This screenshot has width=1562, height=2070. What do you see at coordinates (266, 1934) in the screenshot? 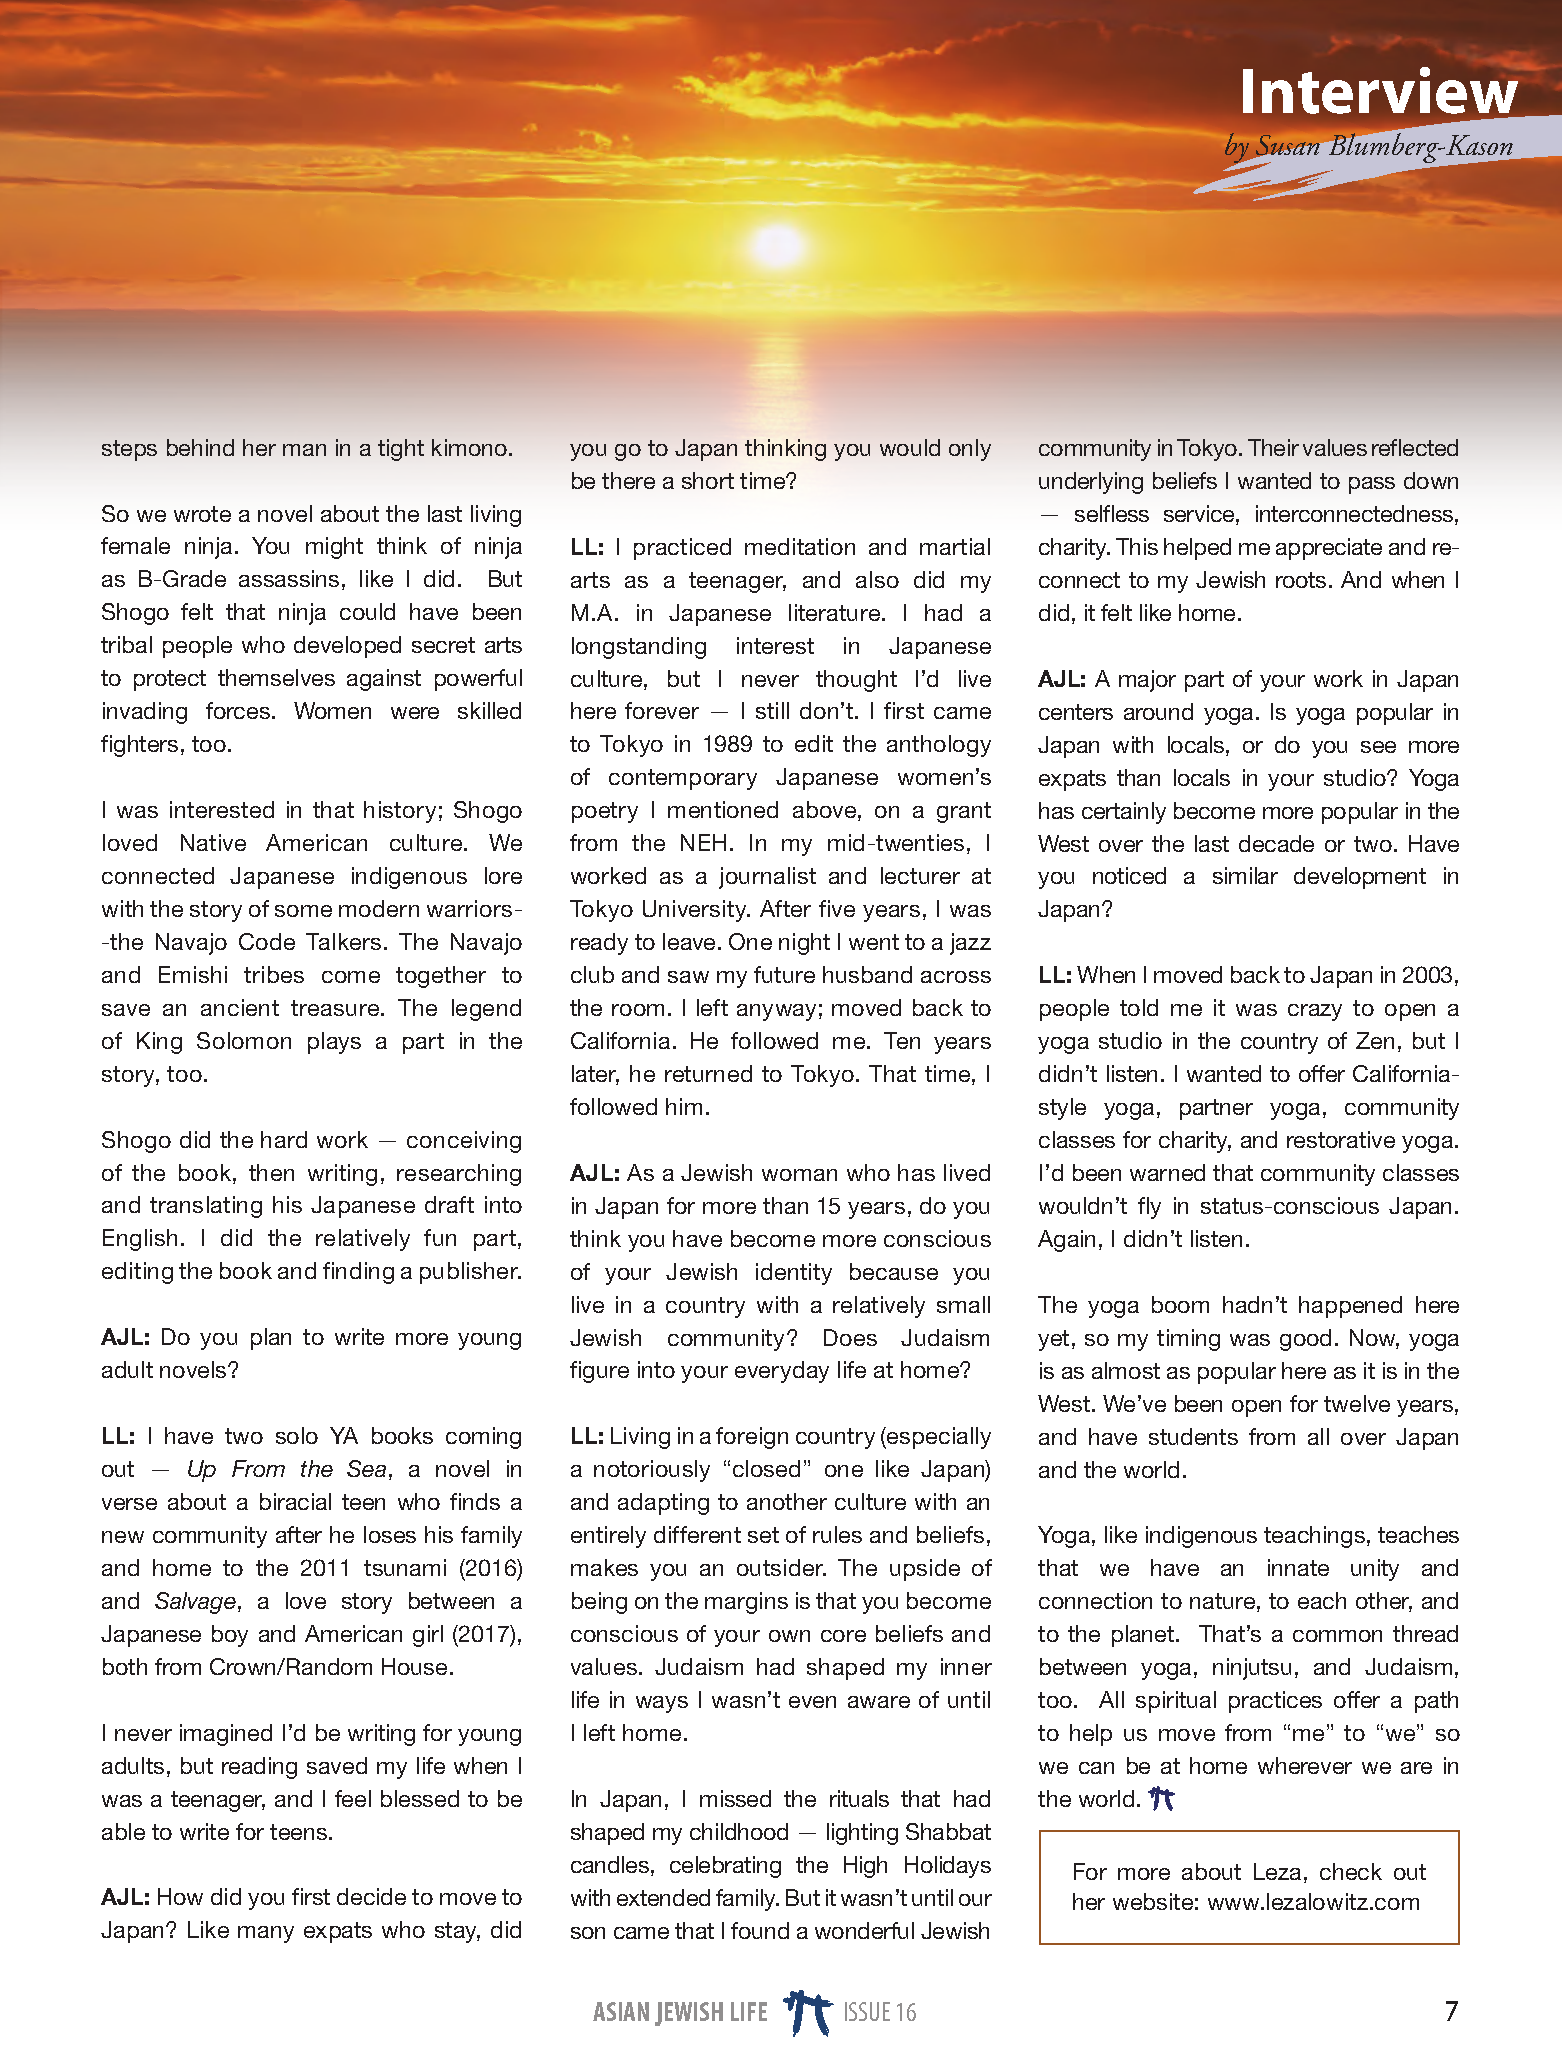
I see `many` at bounding box center [266, 1934].
